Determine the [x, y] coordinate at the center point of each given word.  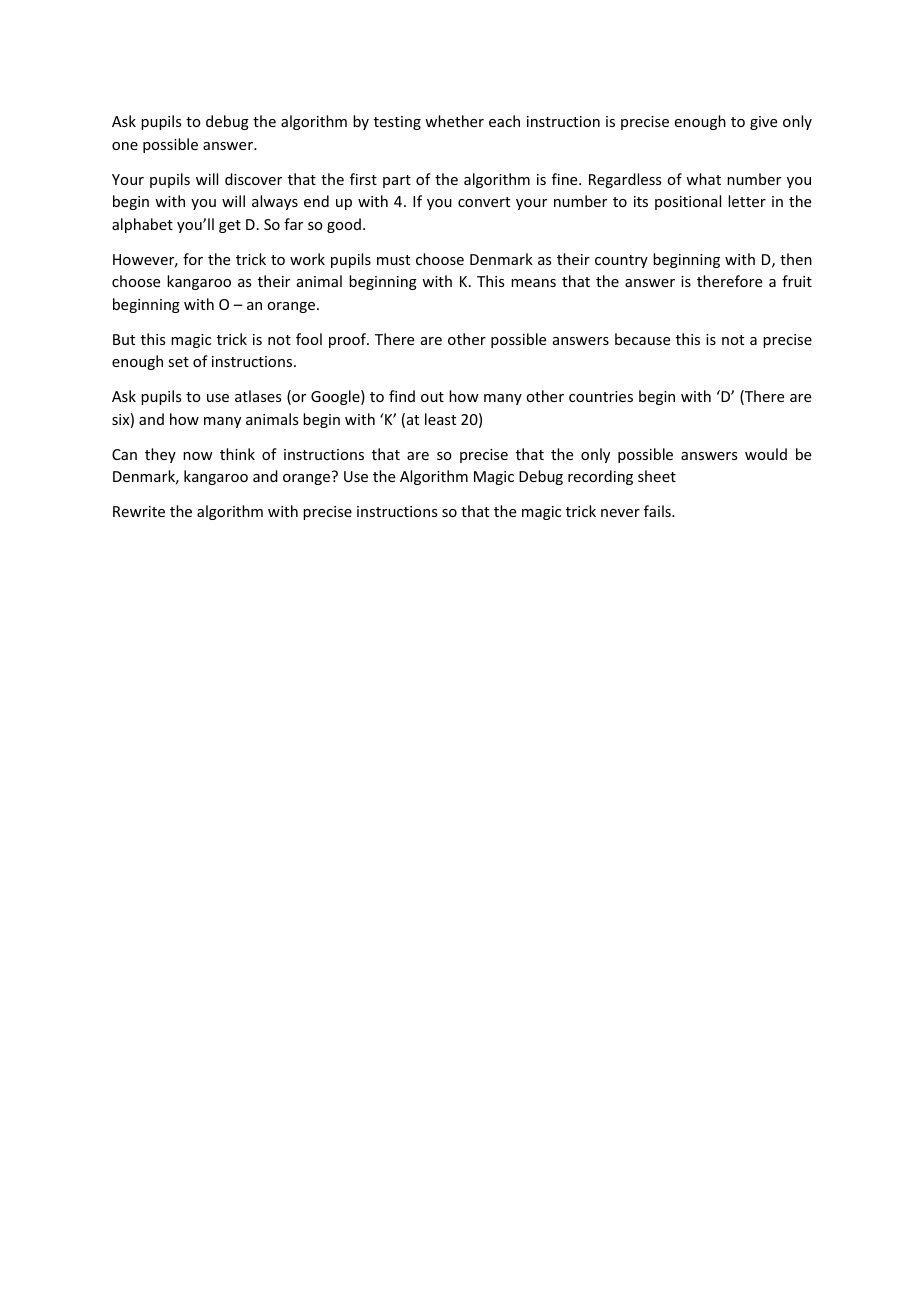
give [763, 123]
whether [454, 121]
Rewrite [139, 511]
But [124, 339]
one [125, 146]
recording [600, 477]
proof [349, 340]
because [642, 339]
